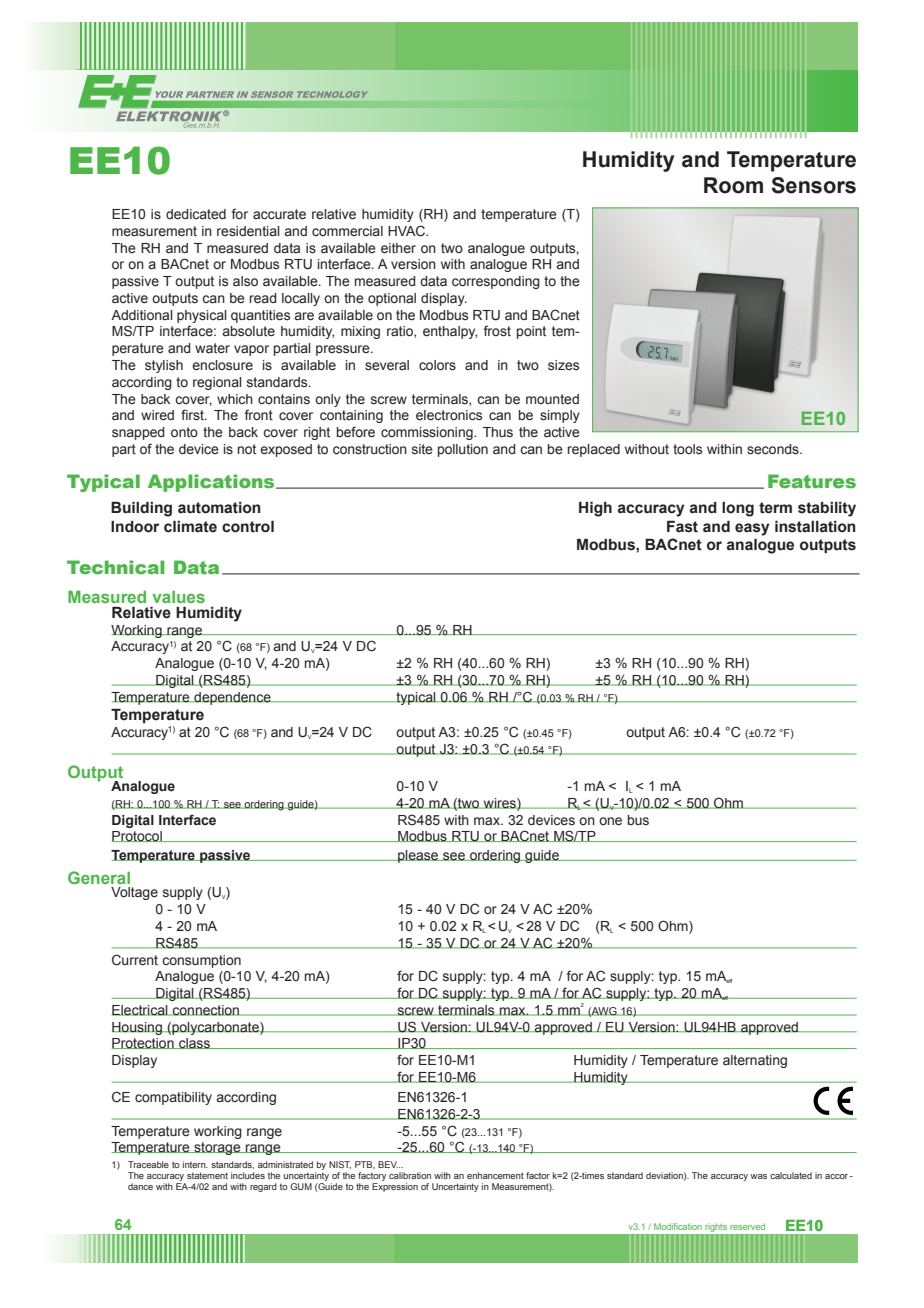 The width and height of the image is (924, 1308). I want to click on one, so click(610, 821).
